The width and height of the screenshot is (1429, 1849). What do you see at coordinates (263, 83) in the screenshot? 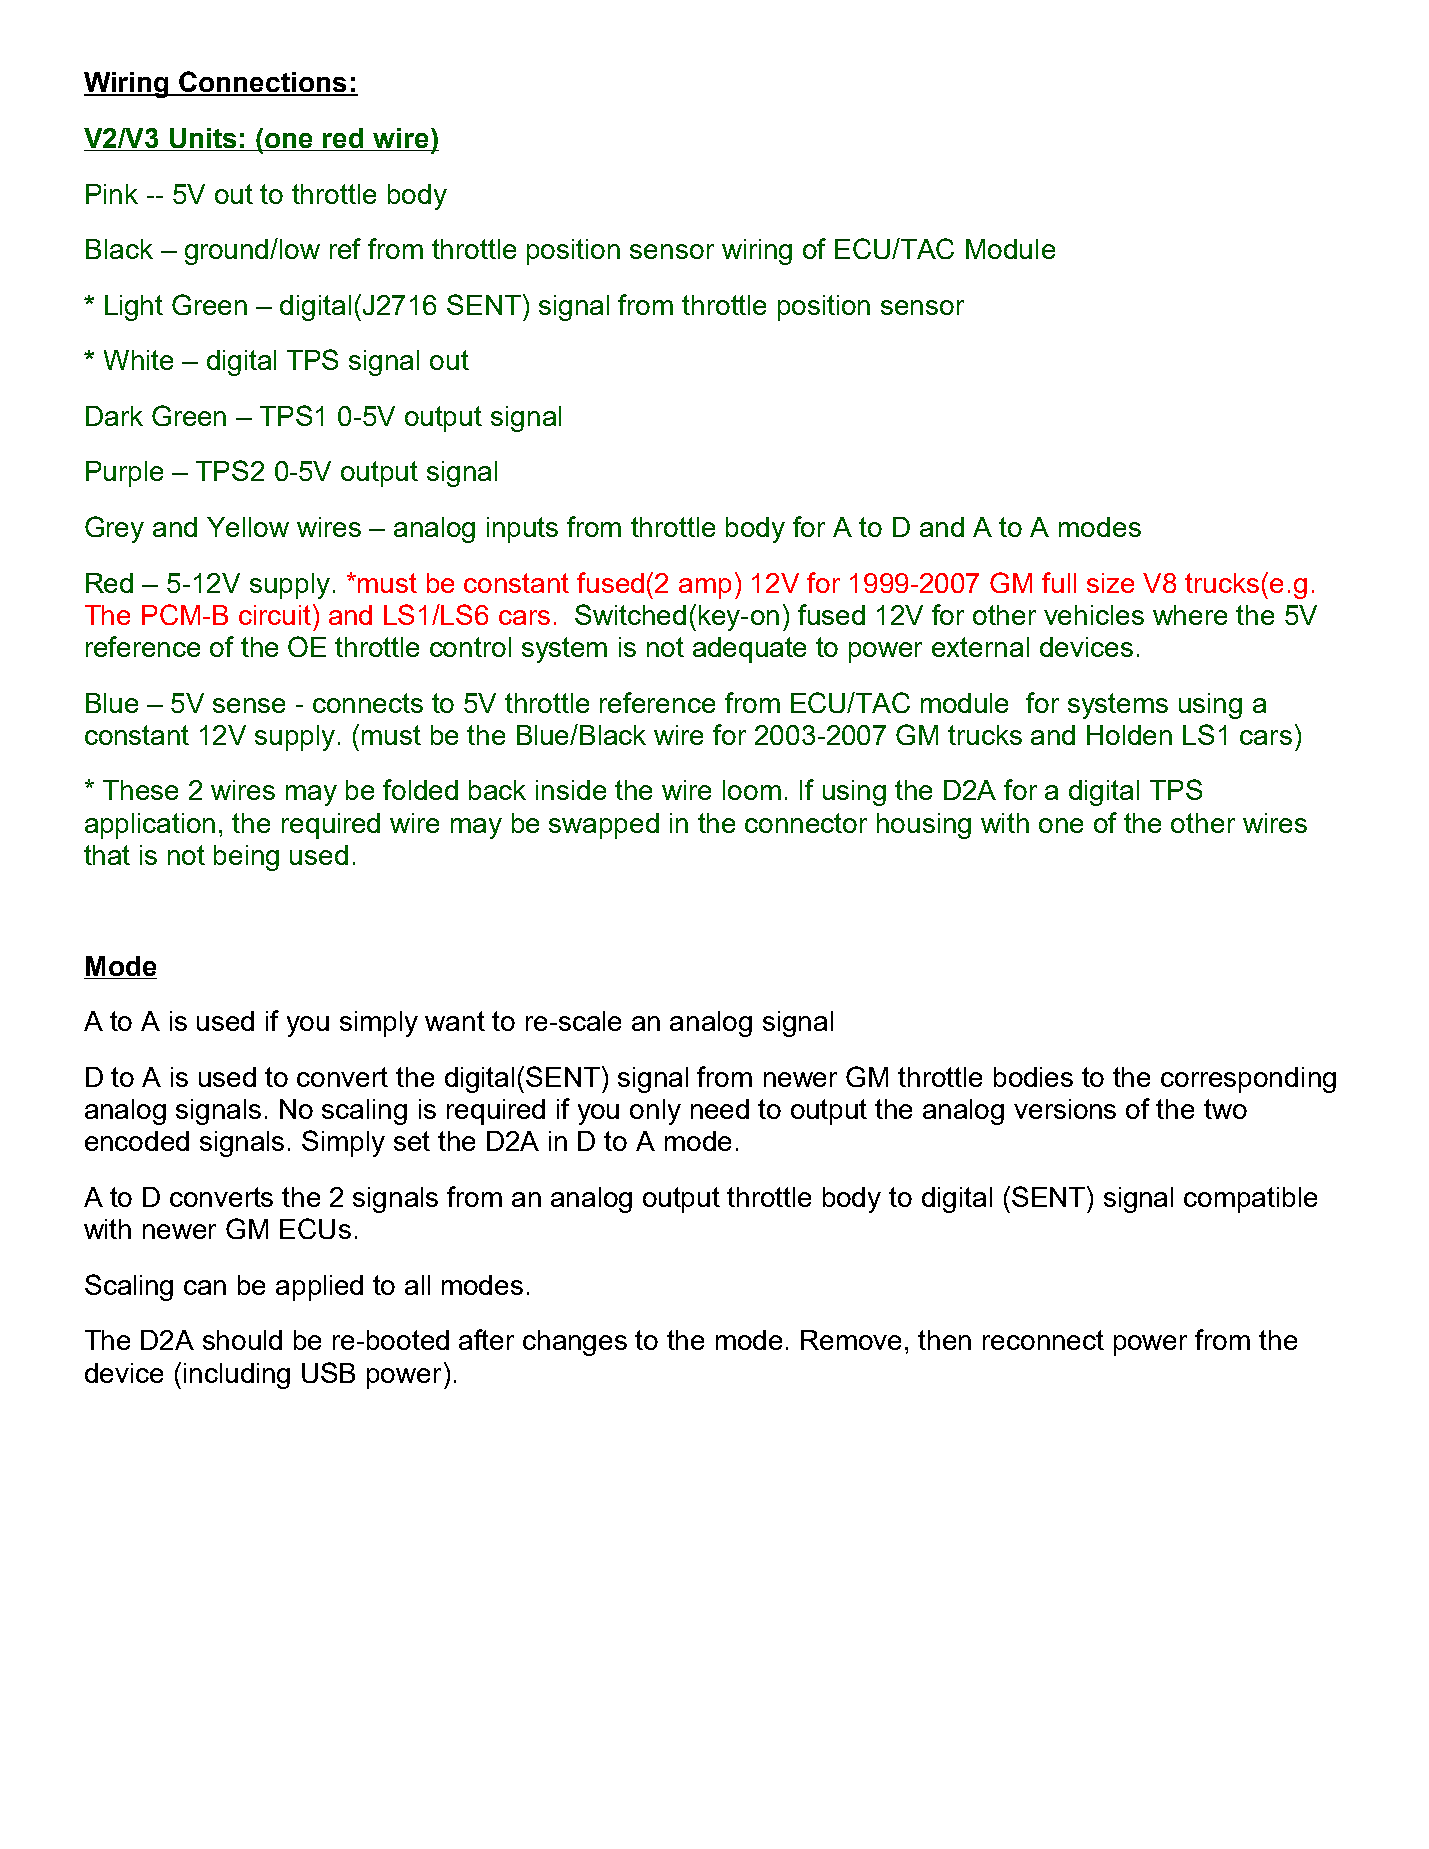
I see `Connections` at bounding box center [263, 83].
